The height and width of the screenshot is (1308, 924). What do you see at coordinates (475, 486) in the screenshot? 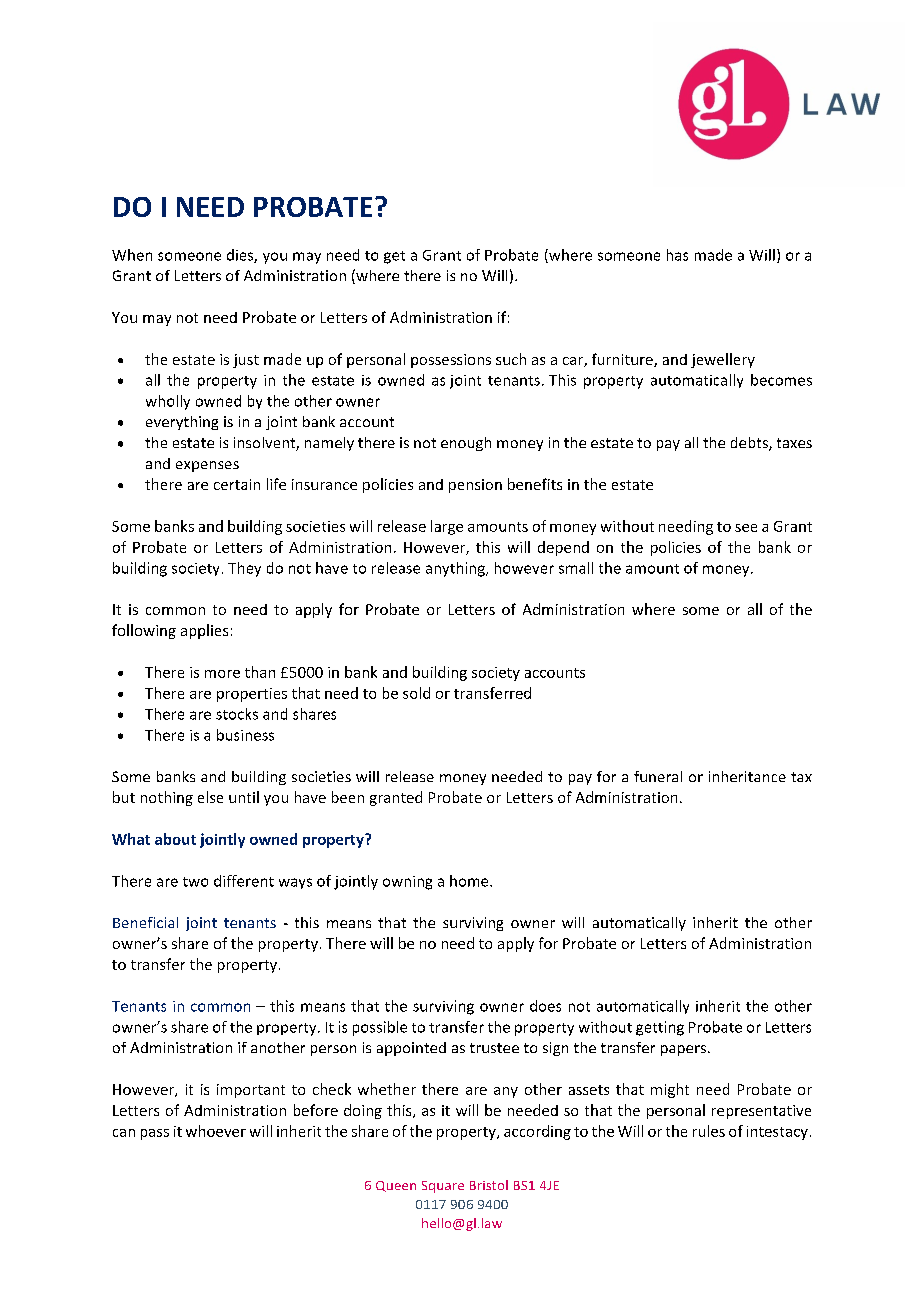
I see `pension` at bounding box center [475, 486].
